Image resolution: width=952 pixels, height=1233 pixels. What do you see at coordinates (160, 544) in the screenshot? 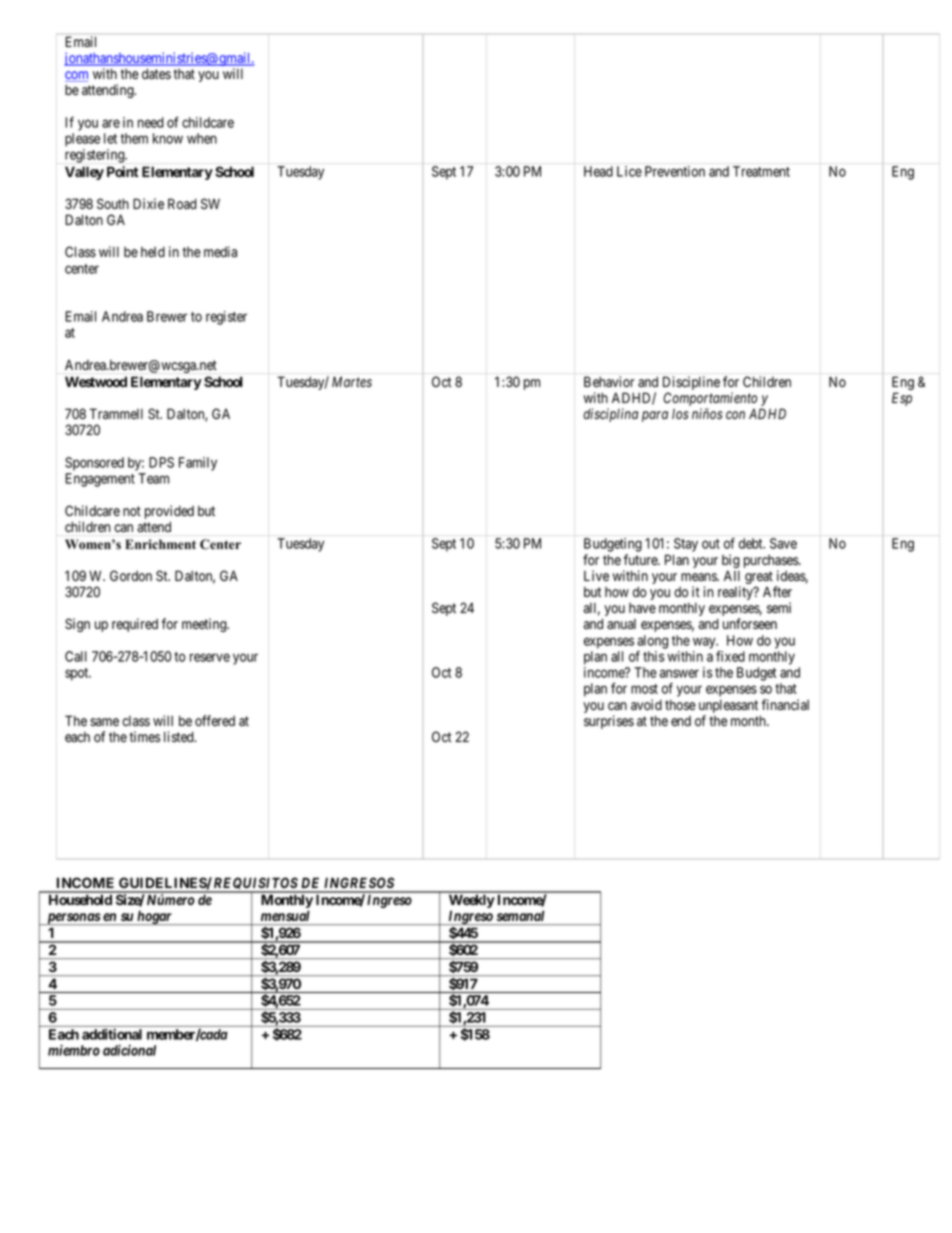
I see `Enrichment` at bounding box center [160, 544].
